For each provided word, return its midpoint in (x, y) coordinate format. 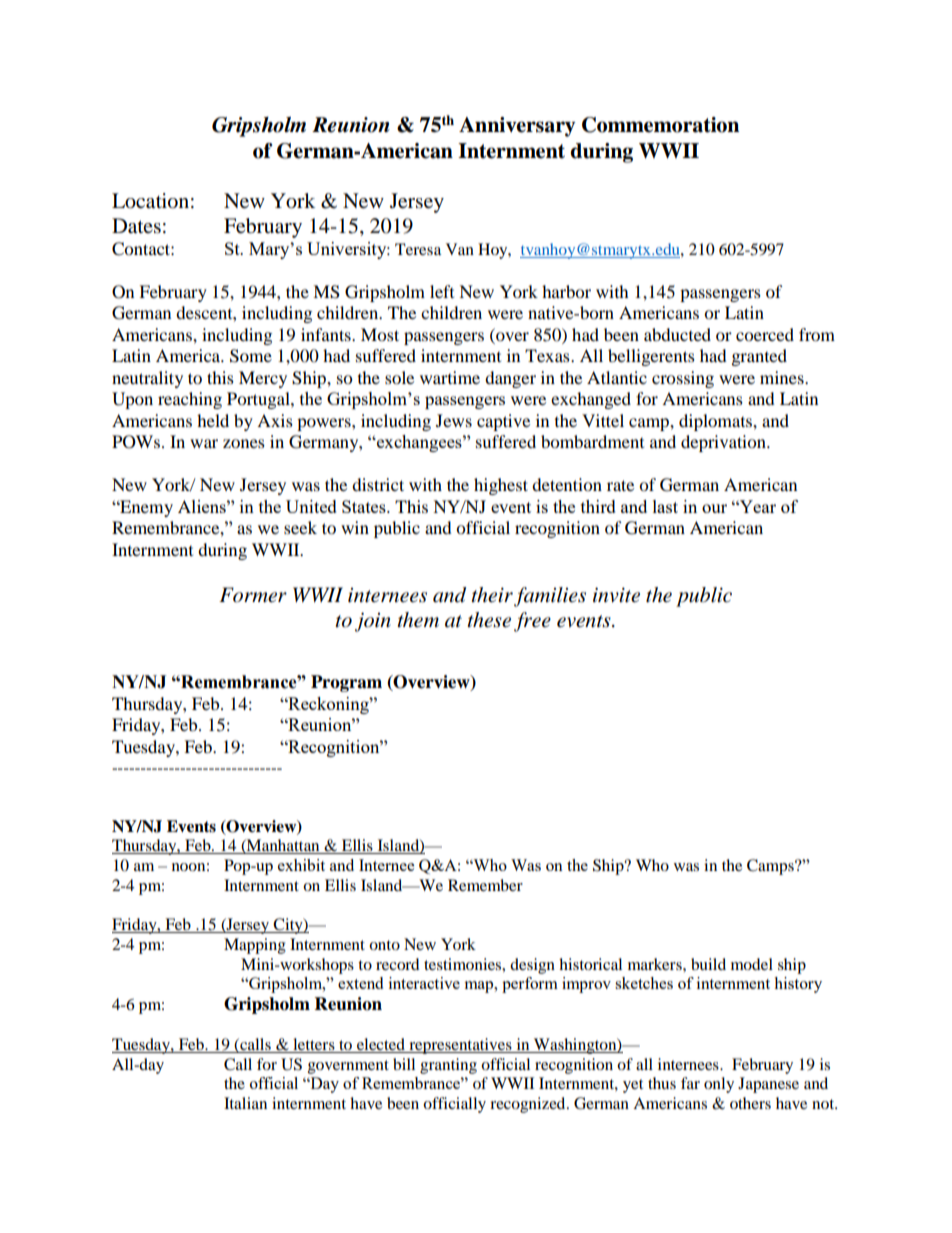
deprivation (724, 443)
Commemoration (660, 125)
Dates (136, 226)
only (719, 1085)
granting (448, 1066)
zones (244, 443)
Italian (245, 1103)
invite (616, 595)
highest (501, 486)
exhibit (301, 865)
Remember (485, 885)
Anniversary (517, 127)
